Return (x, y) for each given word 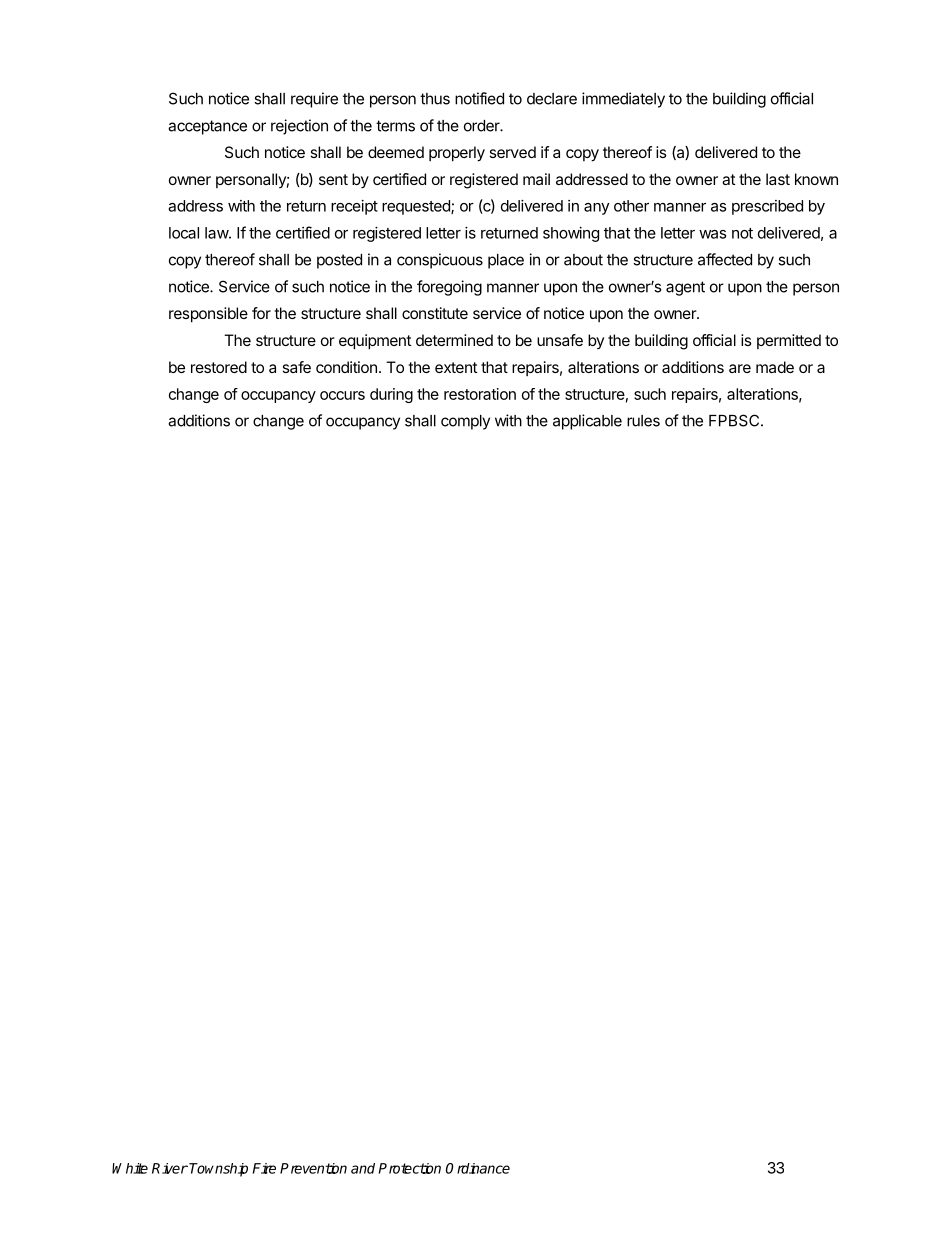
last (778, 179)
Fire (264, 1168)
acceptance (207, 127)
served (513, 152)
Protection (409, 1168)
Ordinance (478, 1168)
